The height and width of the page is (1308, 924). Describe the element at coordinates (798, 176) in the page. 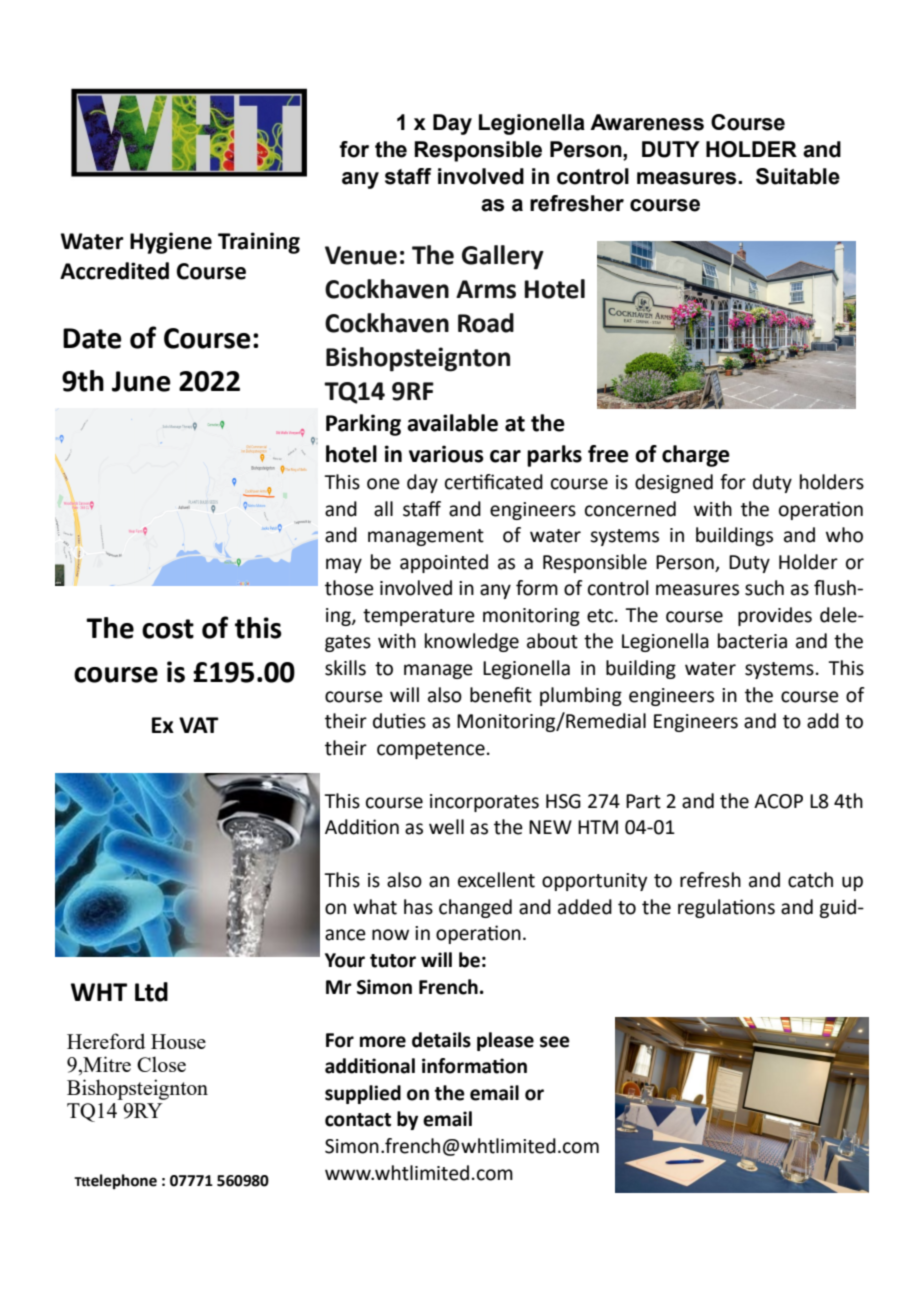

I see `Suitable` at that location.
